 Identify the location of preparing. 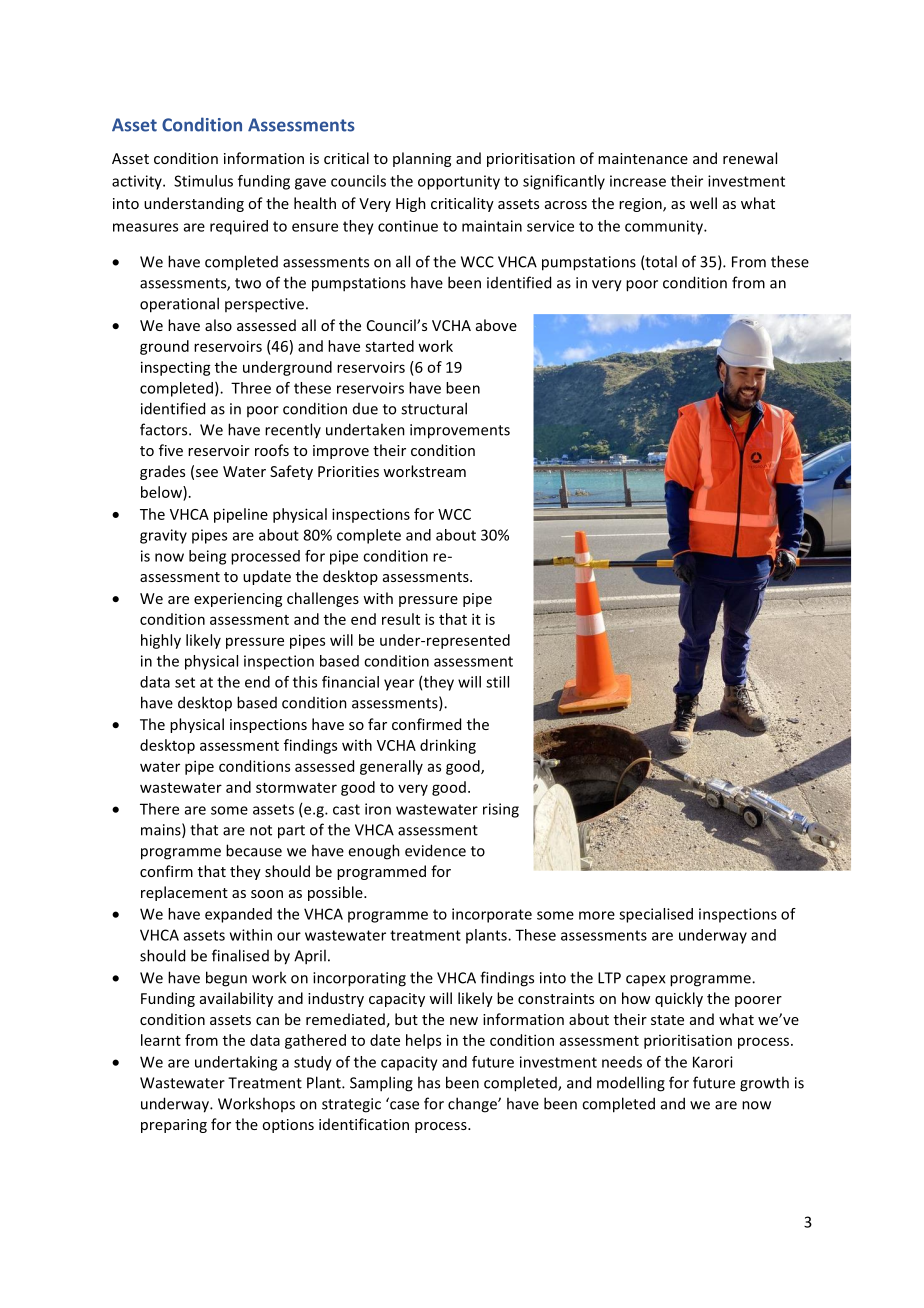
(174, 1126).
